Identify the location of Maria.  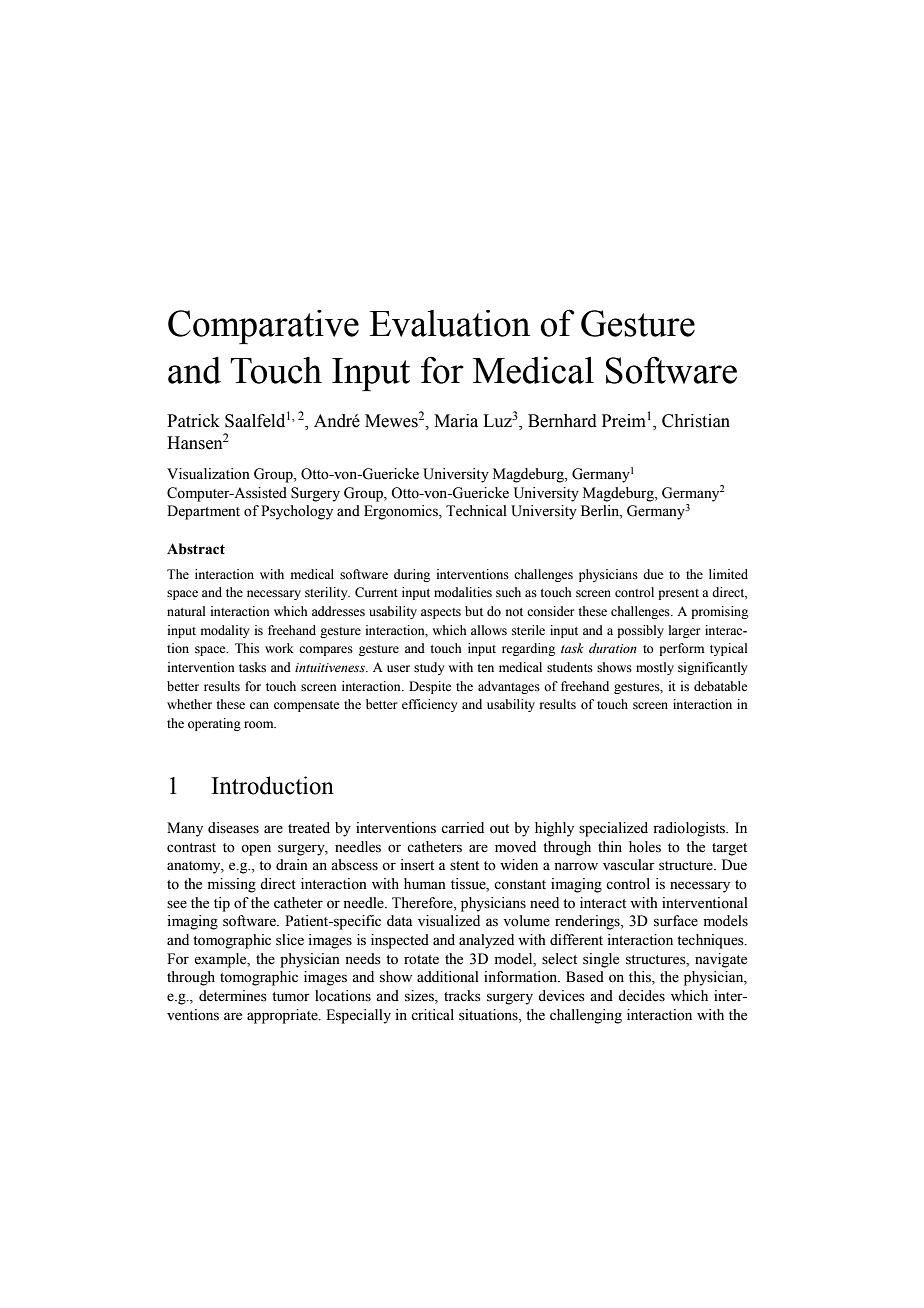
(456, 421).
